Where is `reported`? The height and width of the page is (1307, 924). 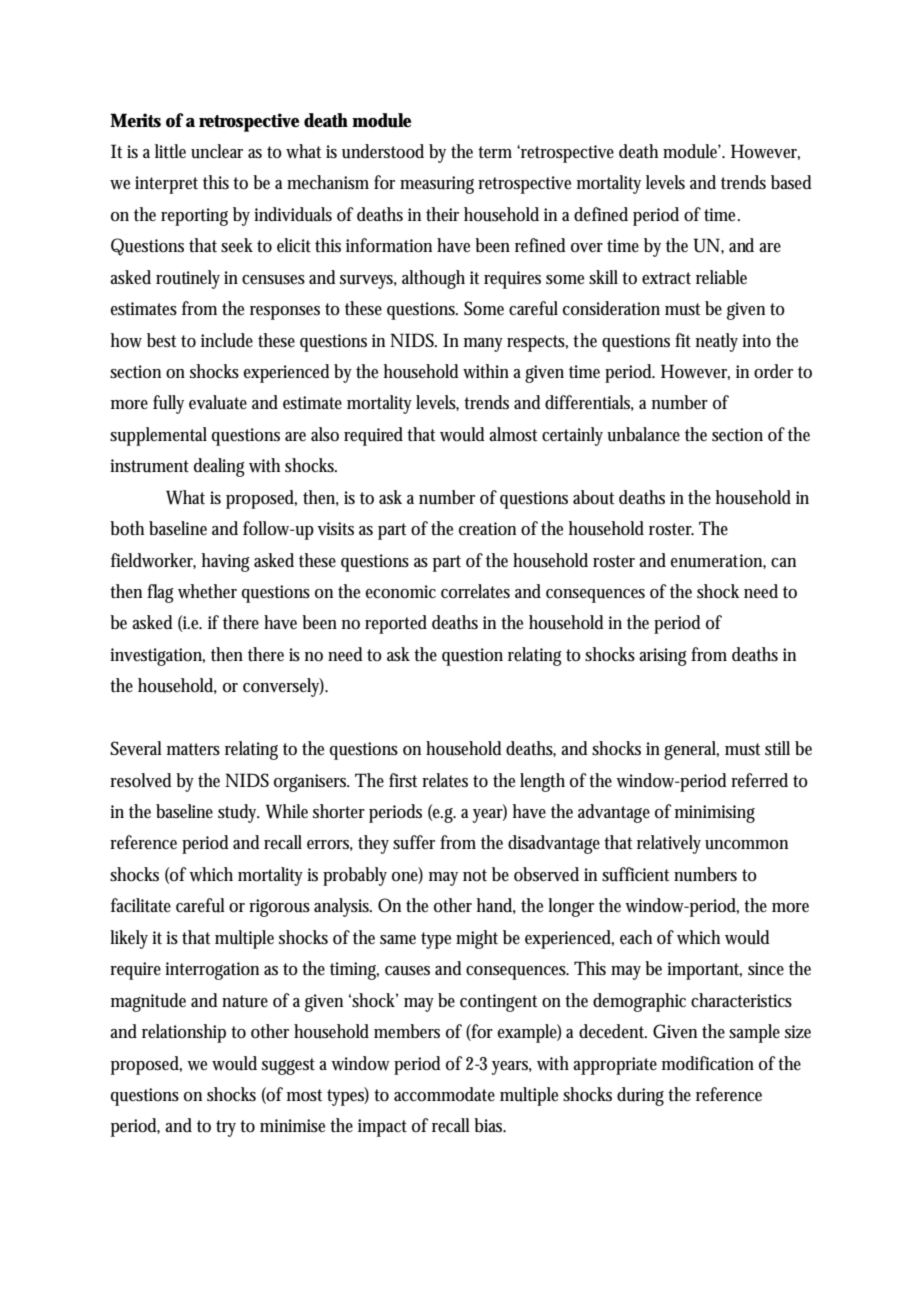
reported is located at coordinates (396, 624).
